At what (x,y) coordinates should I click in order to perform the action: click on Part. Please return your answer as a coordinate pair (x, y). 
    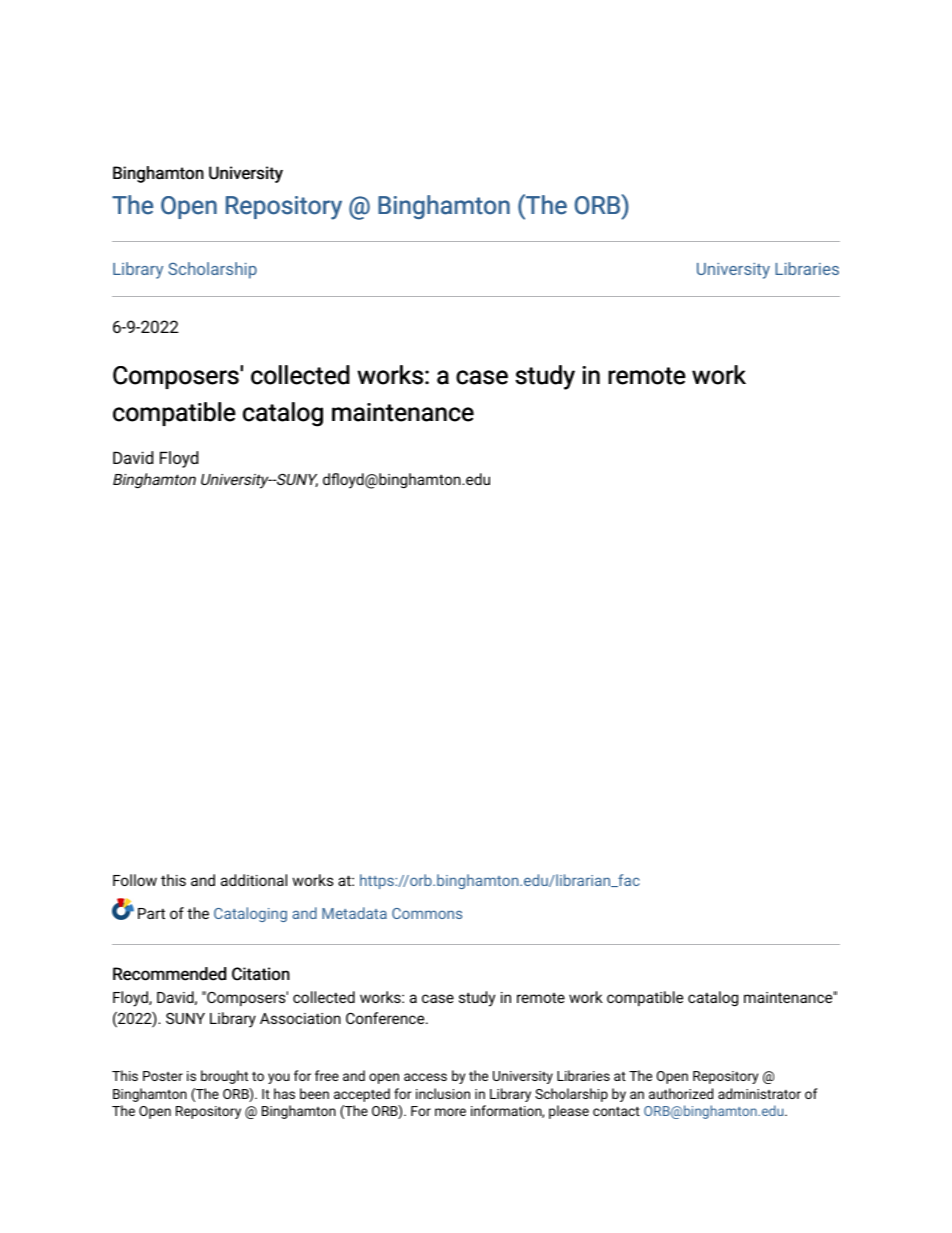
    Looking at the image, I should click on (151, 913).
